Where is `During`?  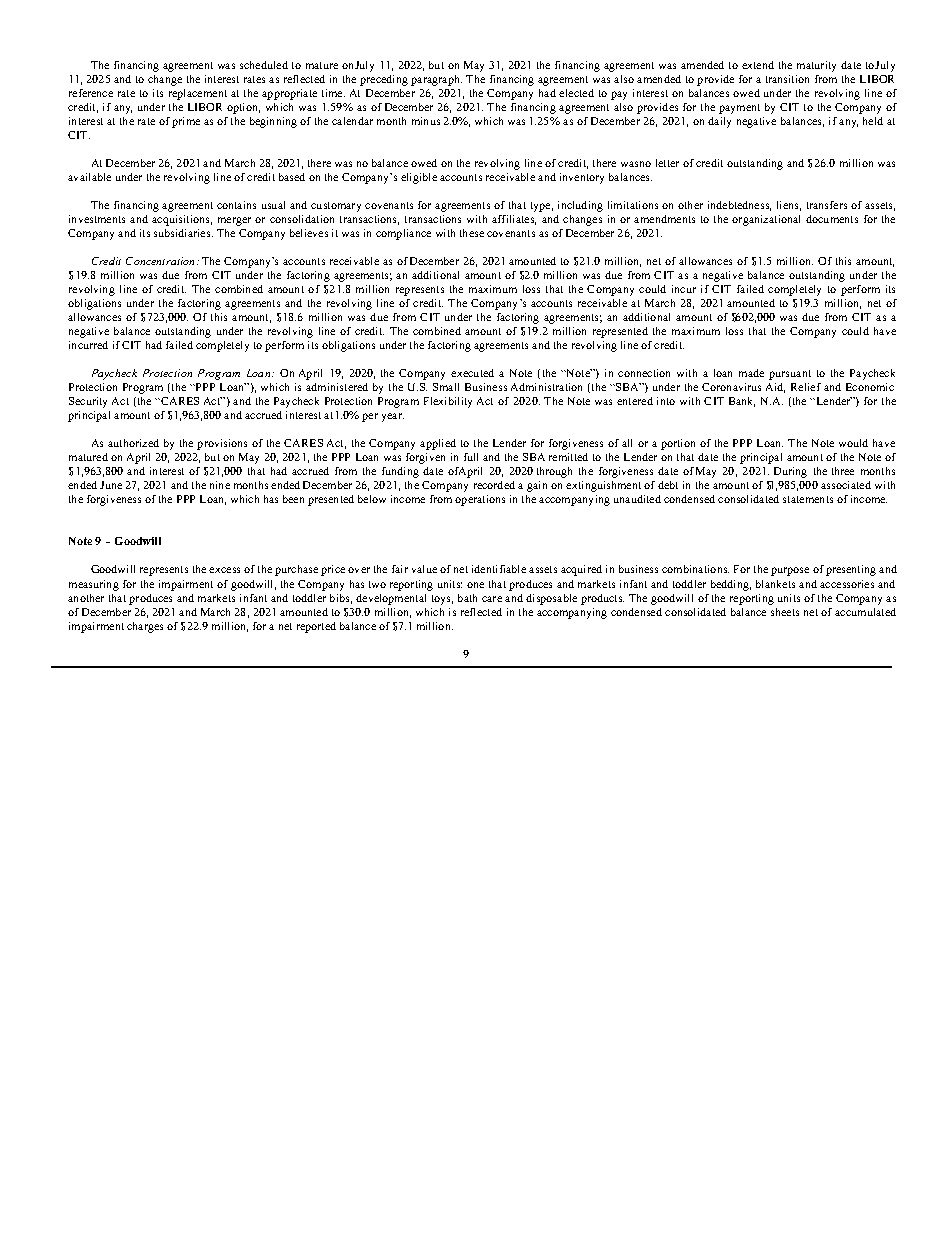
During is located at coordinates (790, 472).
